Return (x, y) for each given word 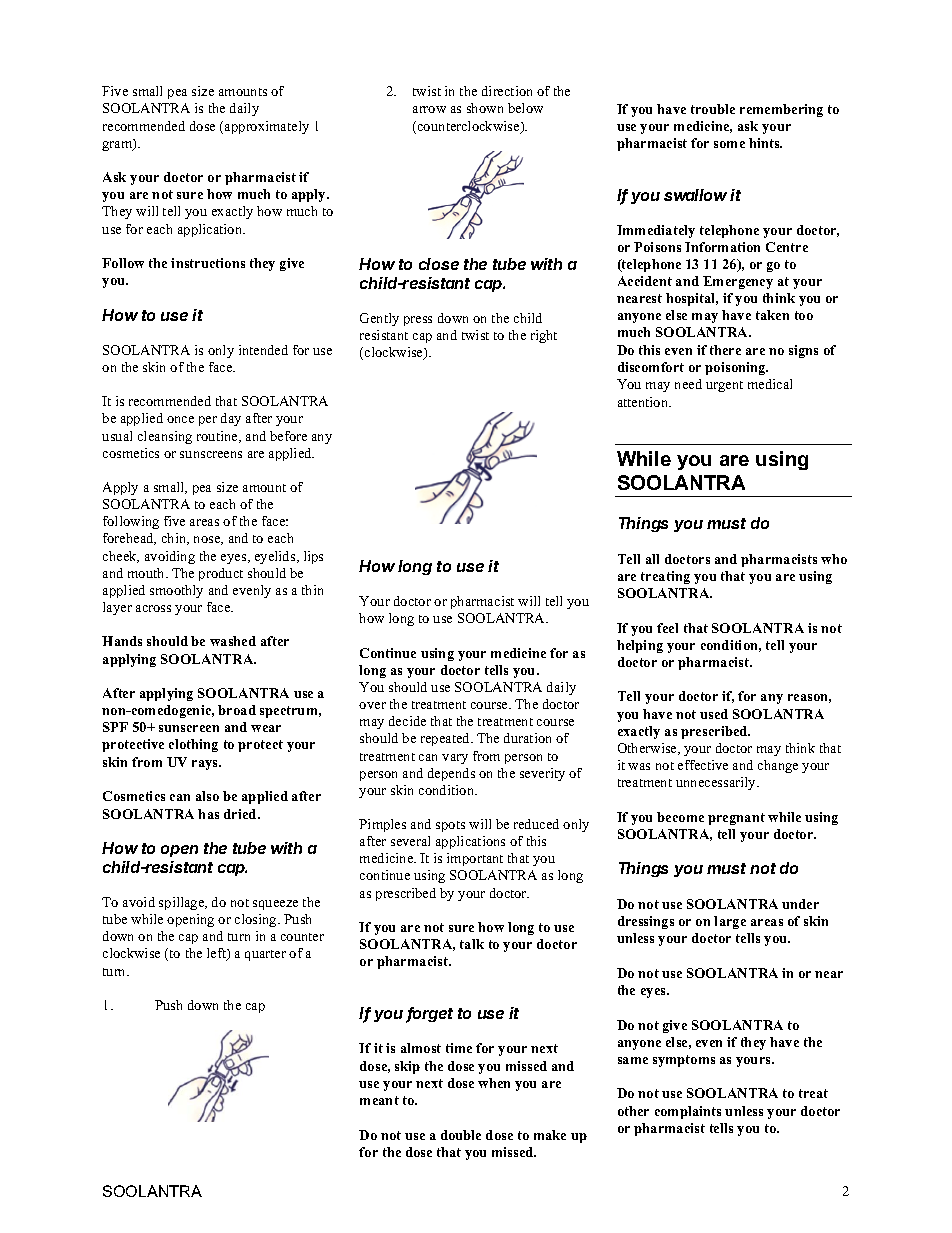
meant (379, 1100)
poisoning (736, 368)
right (544, 336)
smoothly (176, 591)
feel (667, 628)
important (475, 859)
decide (407, 721)
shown (485, 108)
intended (263, 350)
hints (765, 143)
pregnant (736, 819)
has (208, 814)
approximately (267, 127)
